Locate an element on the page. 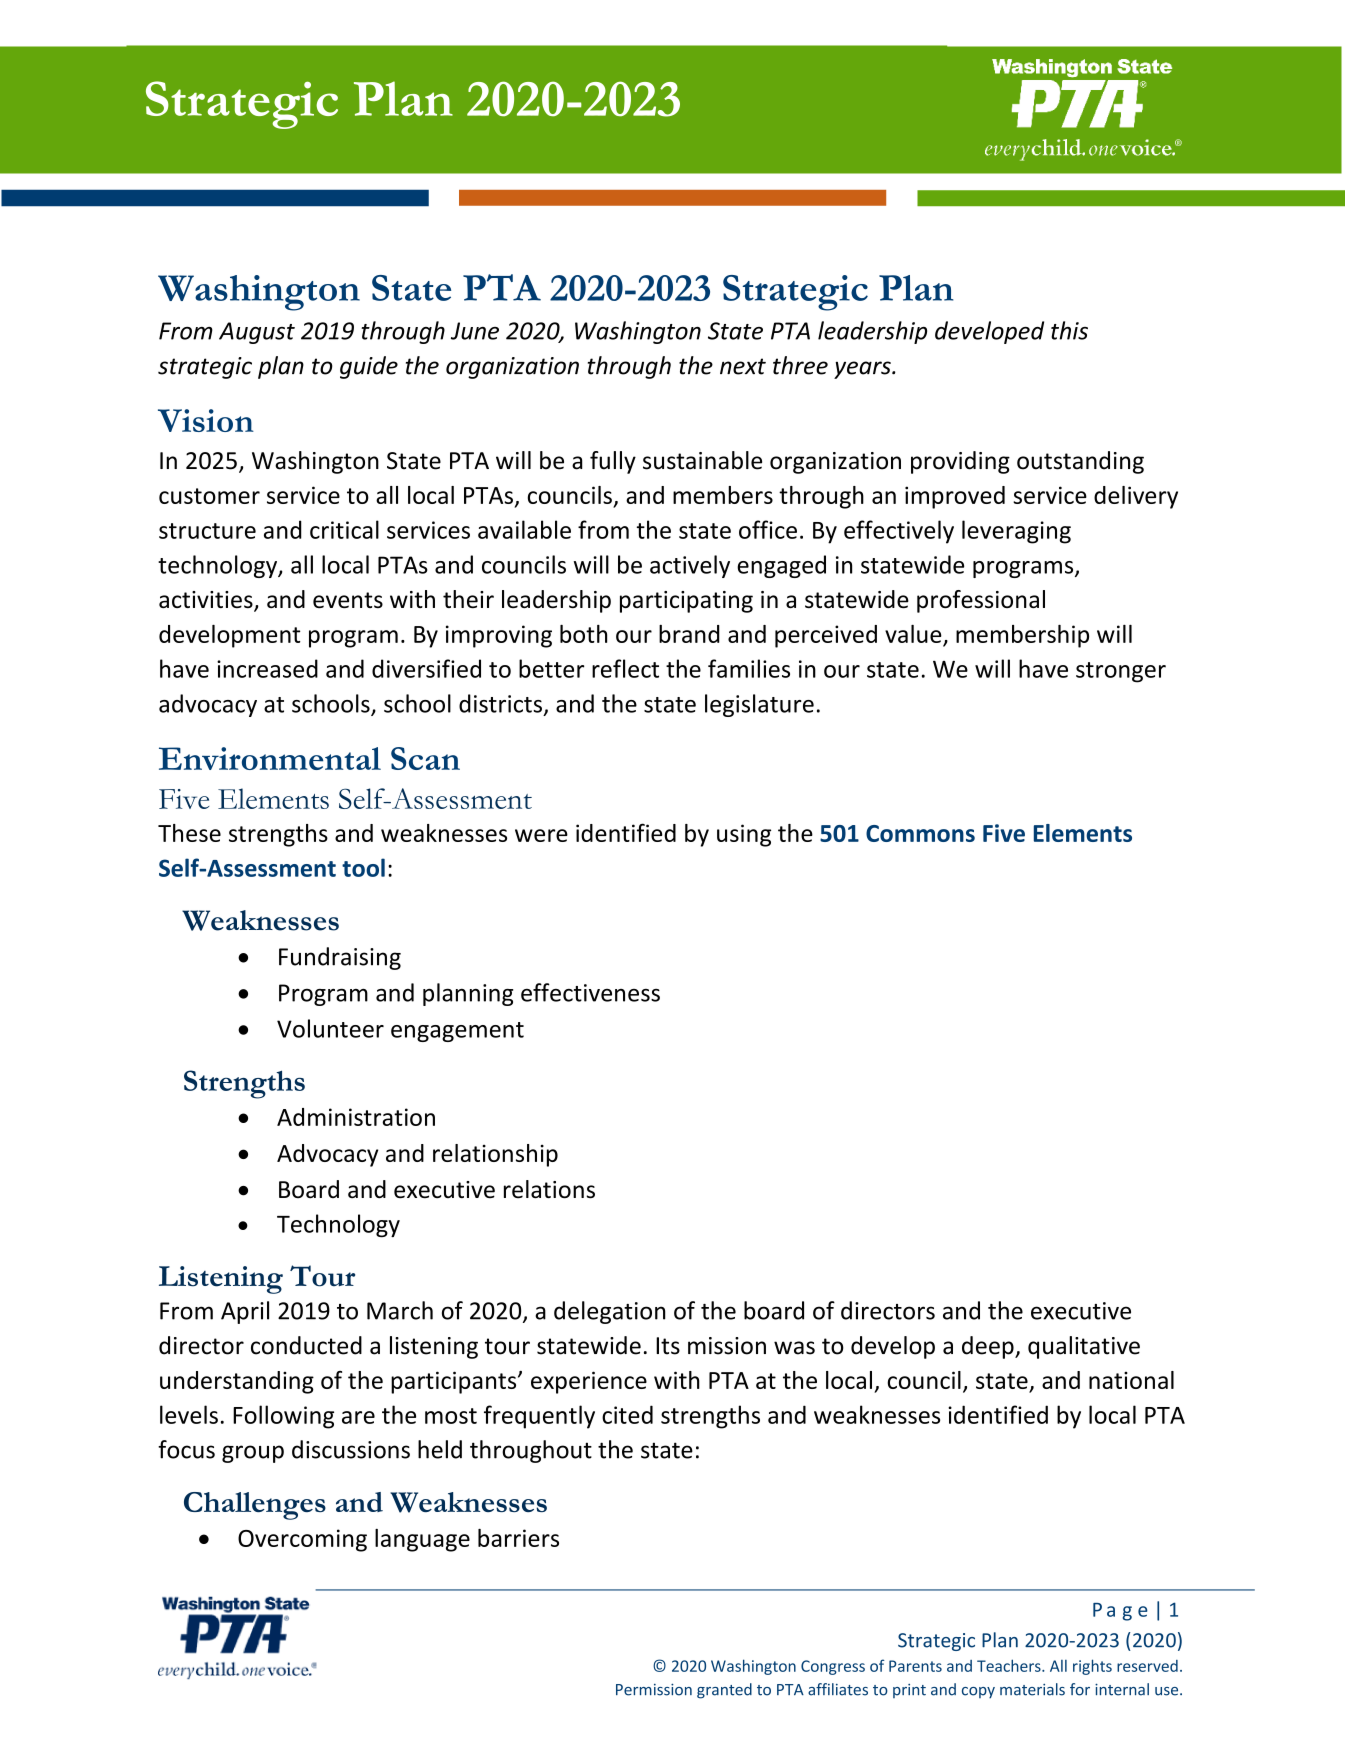  granted is located at coordinates (724, 1691).
